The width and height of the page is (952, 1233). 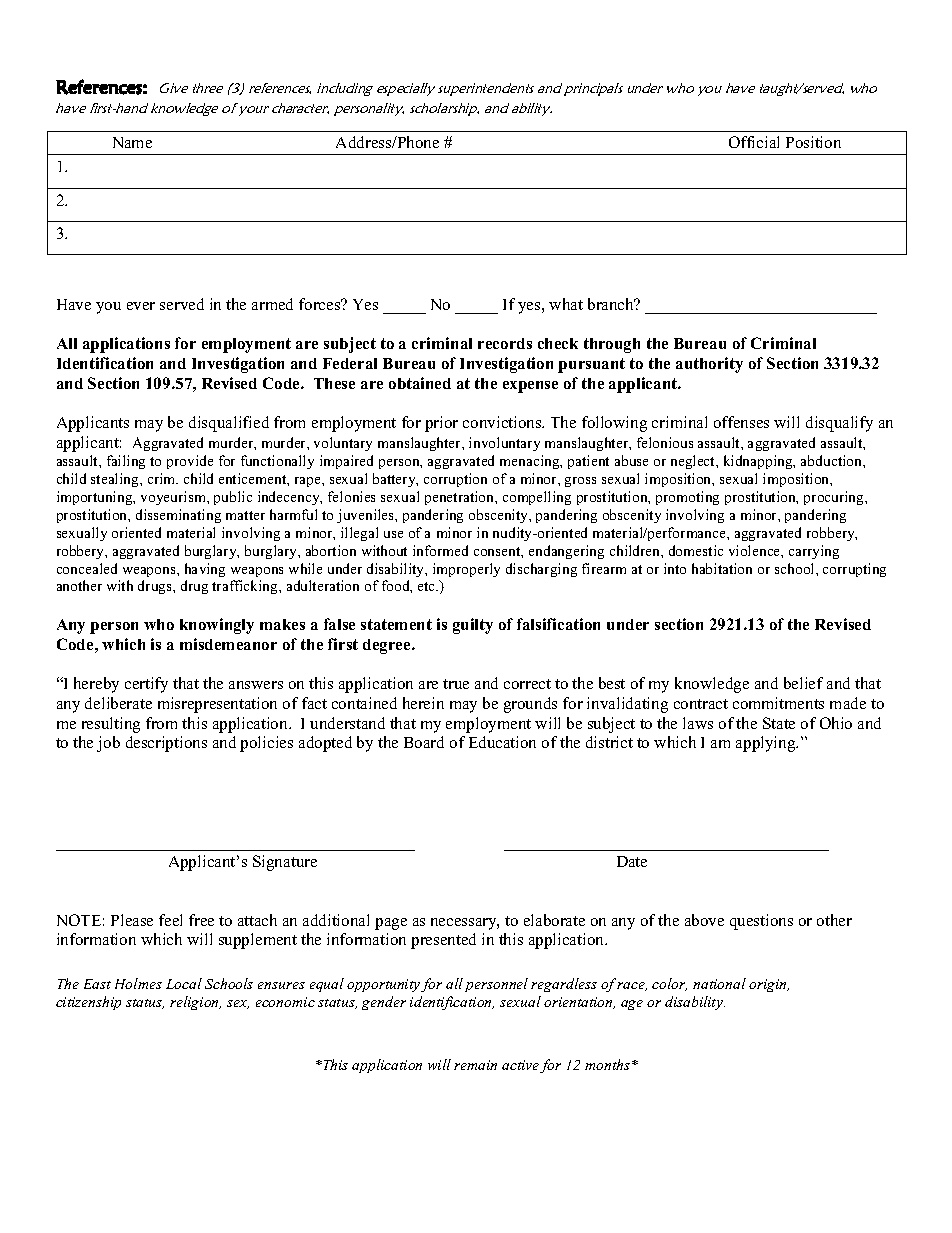 What do you see at coordinates (566, 304) in the page?
I see `what` at bounding box center [566, 304].
